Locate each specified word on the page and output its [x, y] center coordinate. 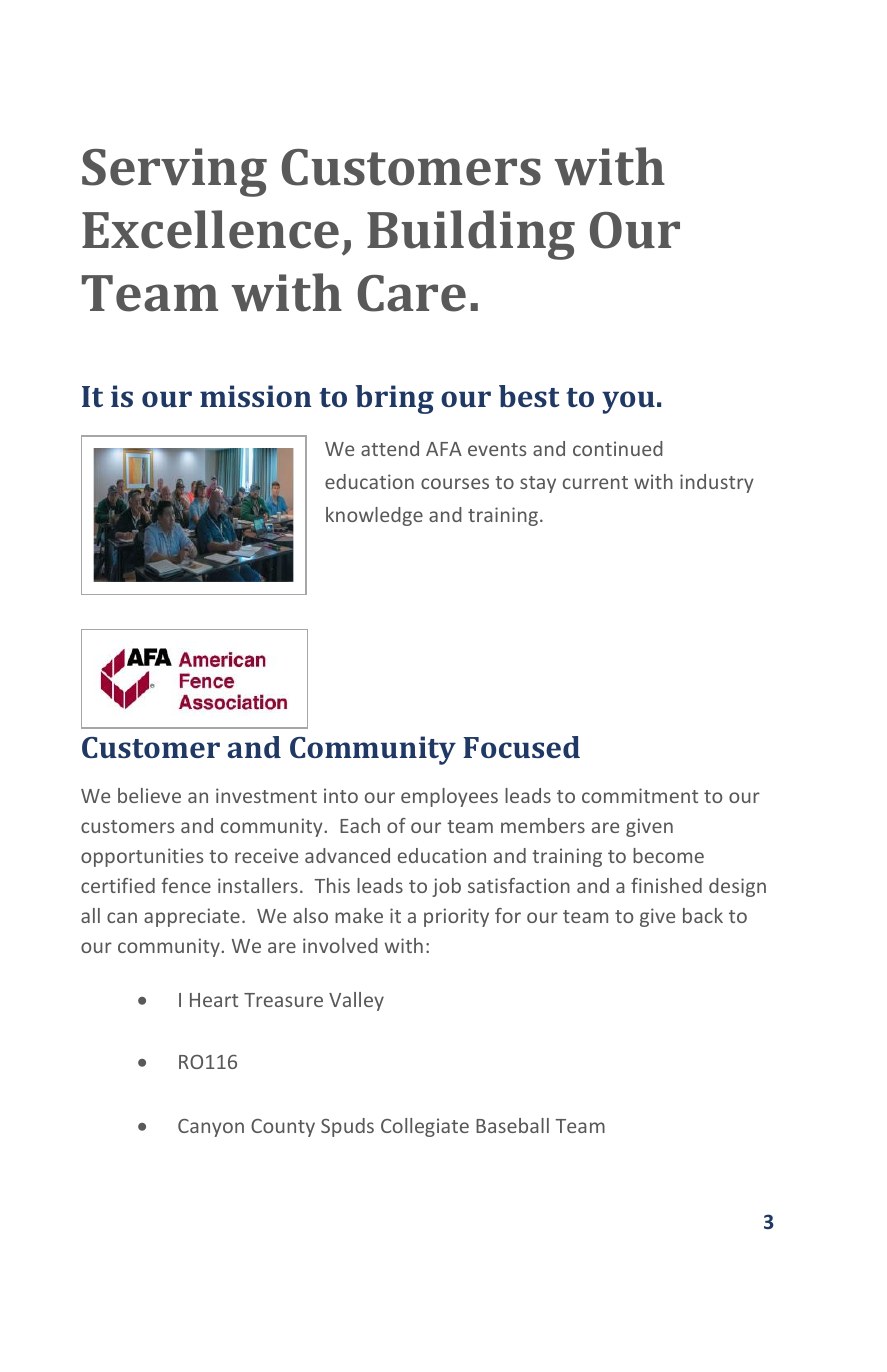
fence [186, 885]
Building [471, 235]
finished [666, 885]
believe [149, 795]
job [446, 887]
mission [256, 396]
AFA [444, 449]
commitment [640, 795]
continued [618, 448]
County [283, 1128]
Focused [521, 747]
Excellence [210, 229]
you [628, 402]
